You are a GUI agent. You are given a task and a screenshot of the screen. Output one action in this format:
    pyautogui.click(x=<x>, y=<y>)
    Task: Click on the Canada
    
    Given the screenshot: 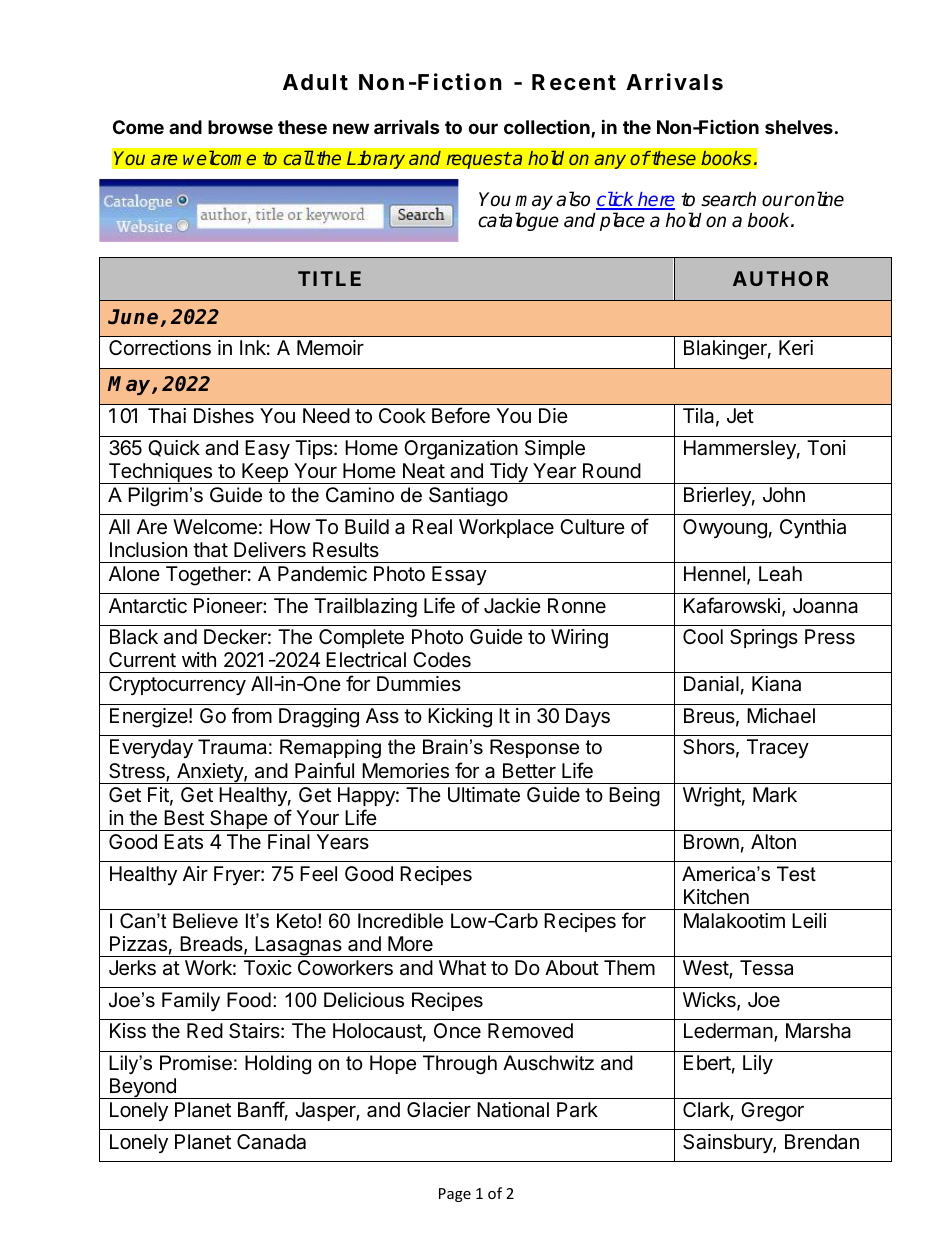 What is the action you would take?
    pyautogui.click(x=271, y=1142)
